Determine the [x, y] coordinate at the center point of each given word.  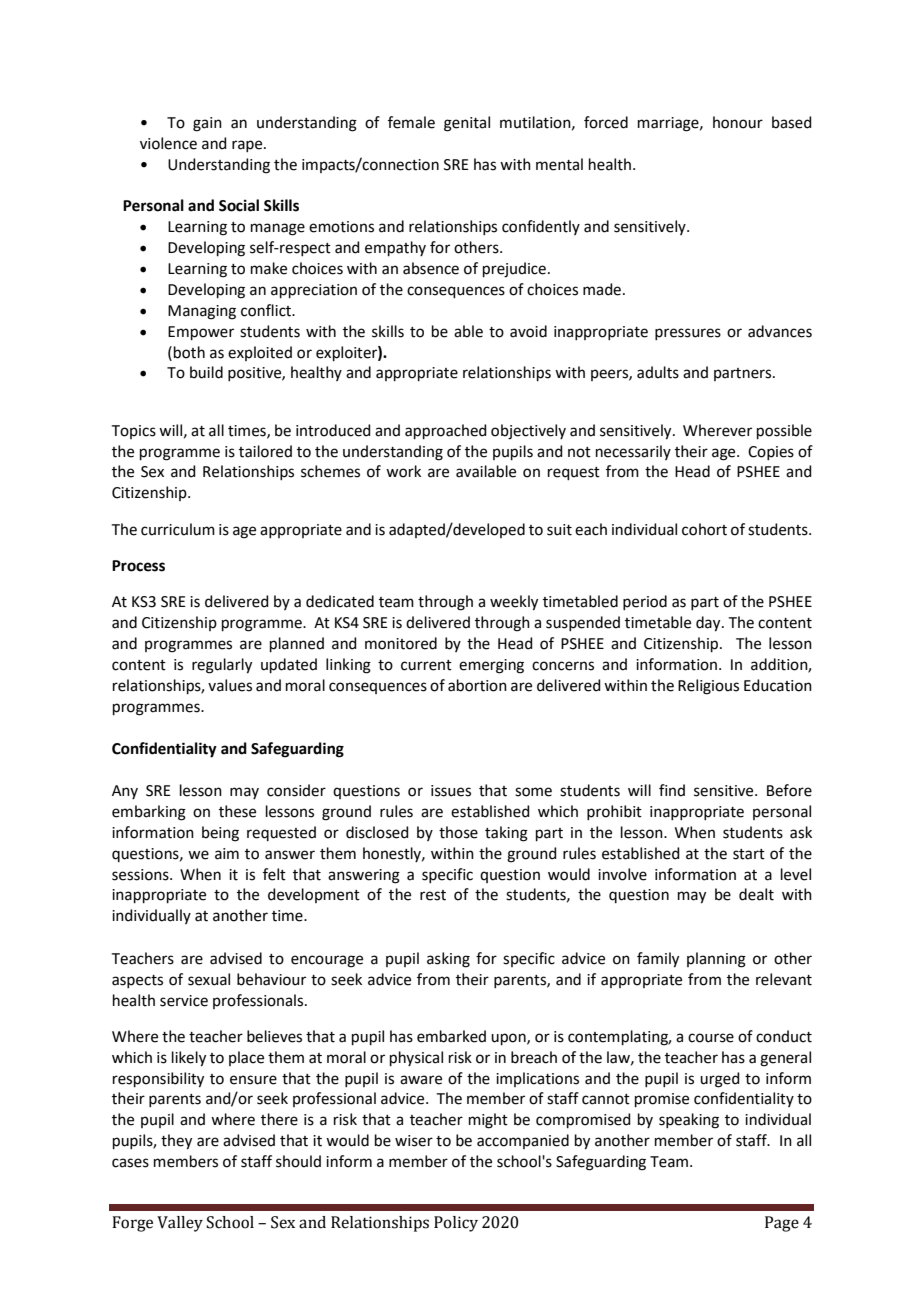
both [189, 352]
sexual [209, 979]
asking [448, 960]
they [176, 1142]
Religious [708, 687]
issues [451, 791]
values [230, 685]
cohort [704, 529]
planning [716, 960]
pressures [688, 334]
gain [207, 124]
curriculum [178, 529]
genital [467, 124]
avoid [528, 331]
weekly [514, 603]
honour [738, 122]
